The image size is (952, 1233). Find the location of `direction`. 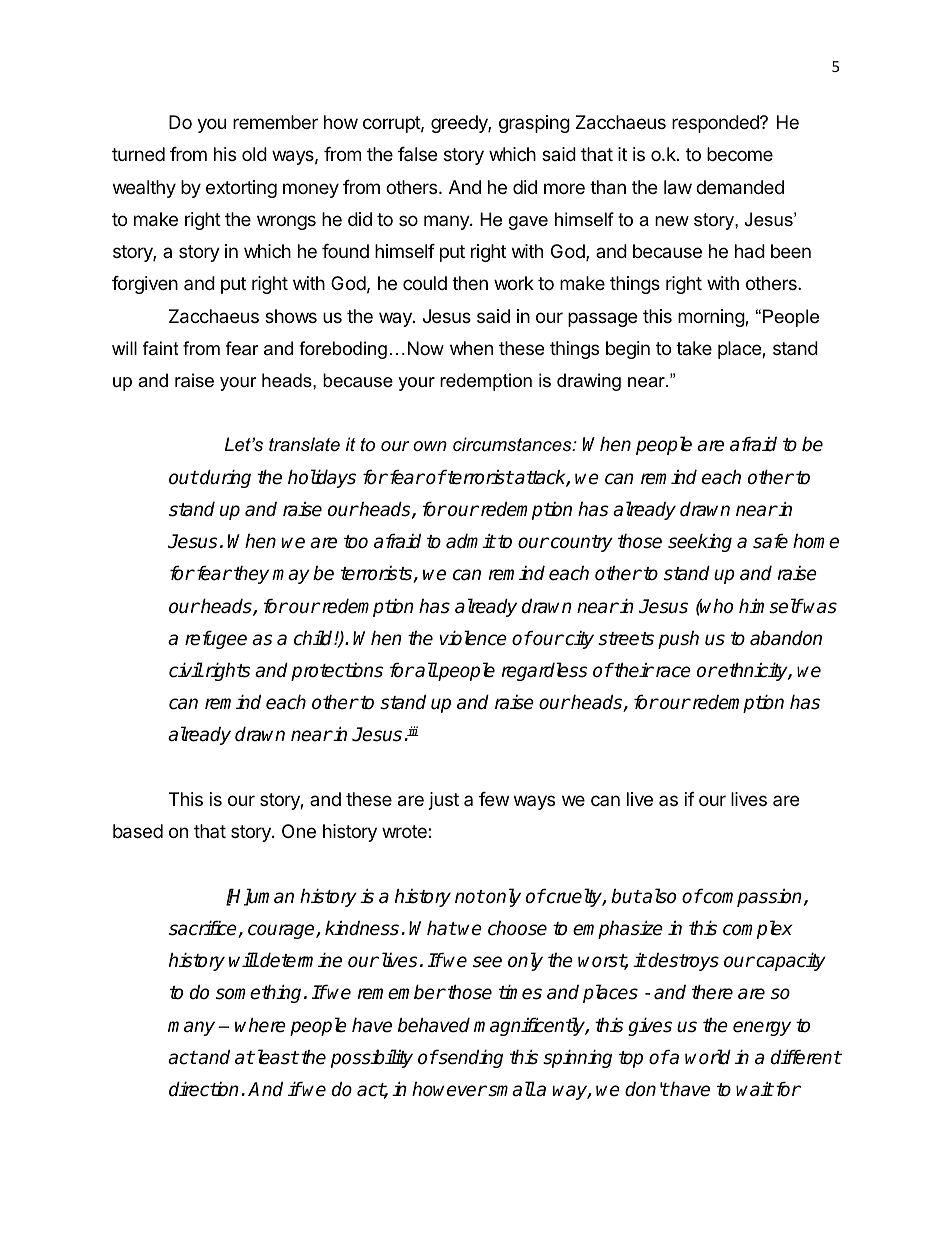

direction is located at coordinates (204, 1089).
